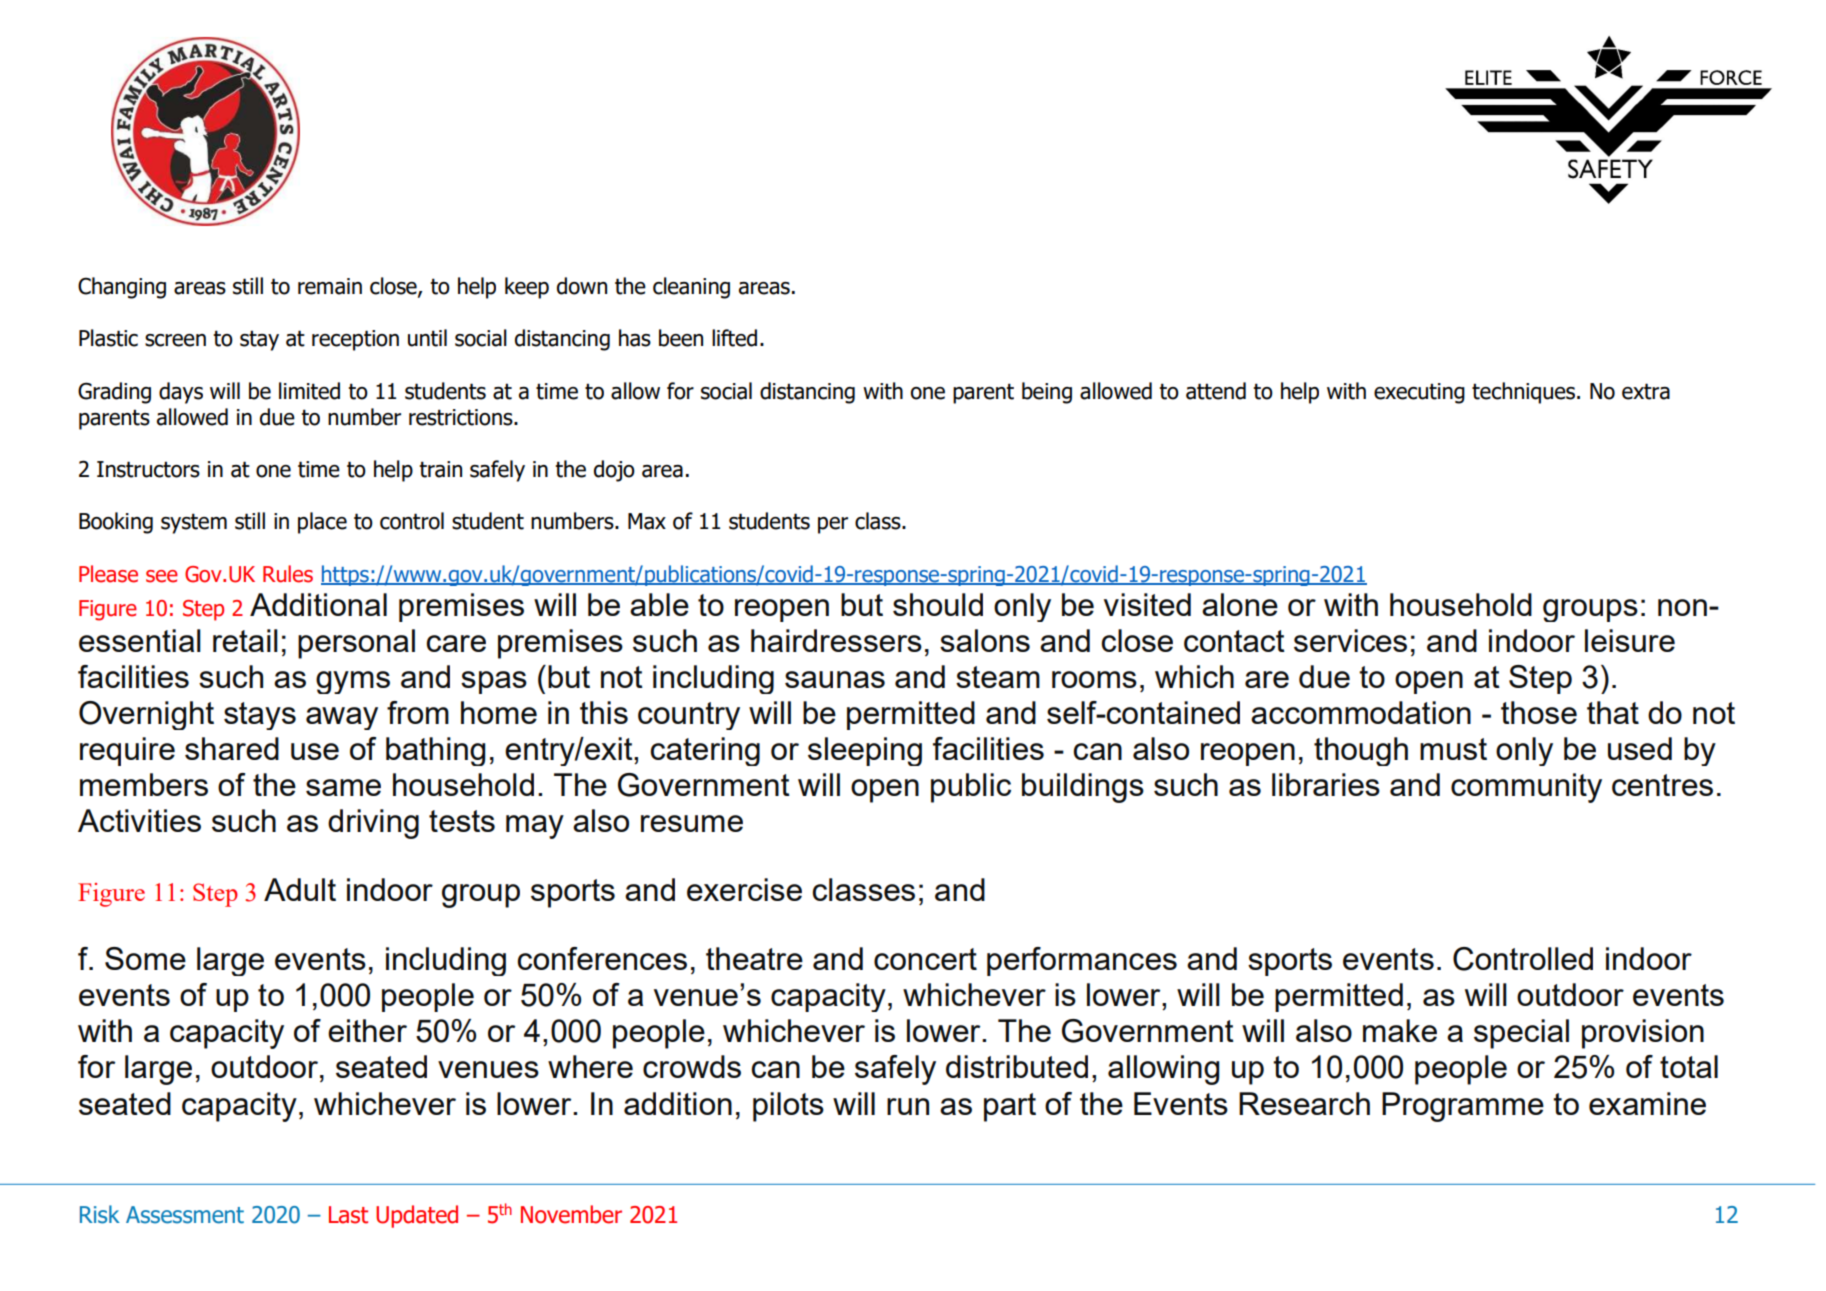  I want to click on concert, so click(925, 959).
